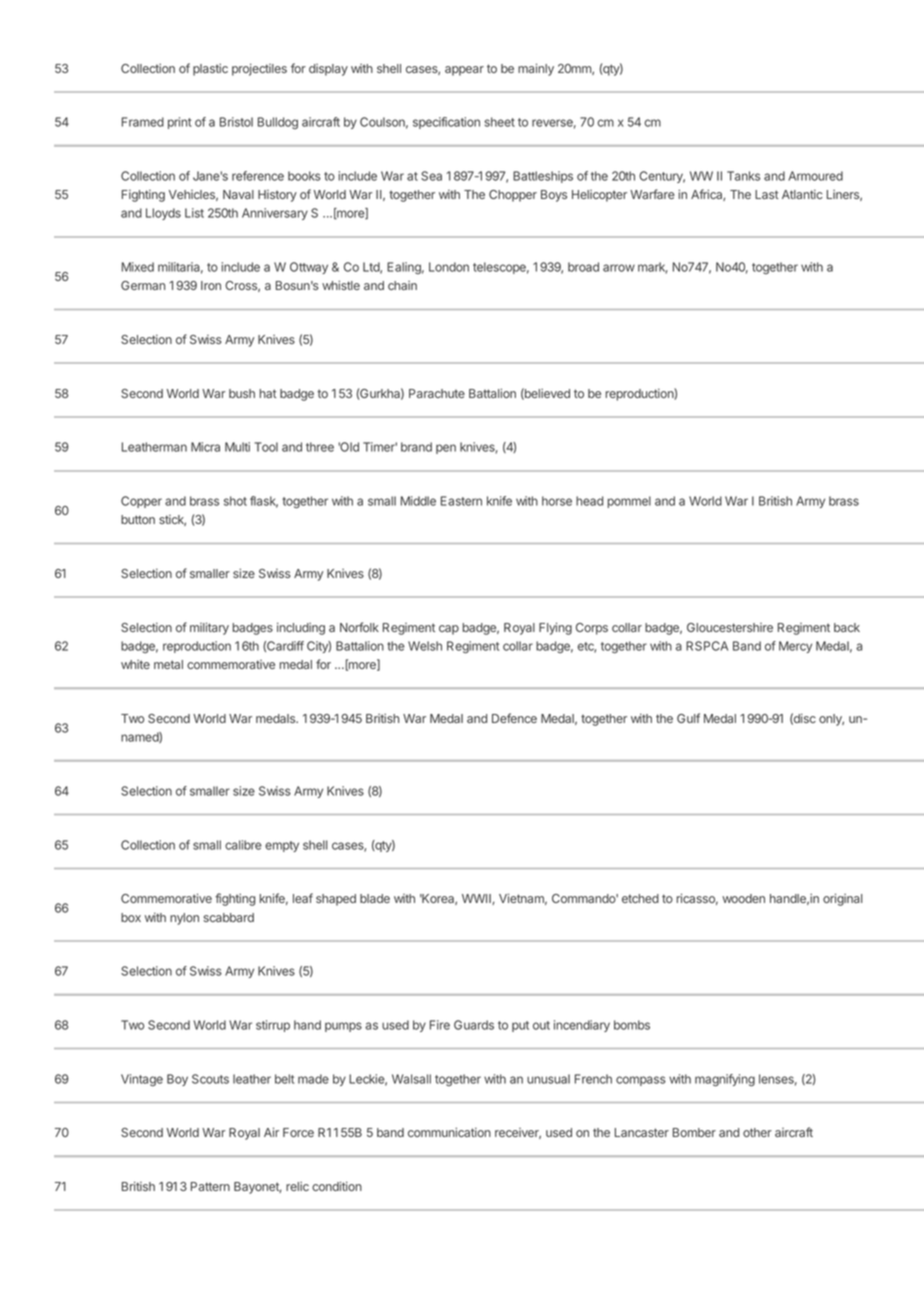 The image size is (924, 1308). I want to click on cap, so click(449, 630).
